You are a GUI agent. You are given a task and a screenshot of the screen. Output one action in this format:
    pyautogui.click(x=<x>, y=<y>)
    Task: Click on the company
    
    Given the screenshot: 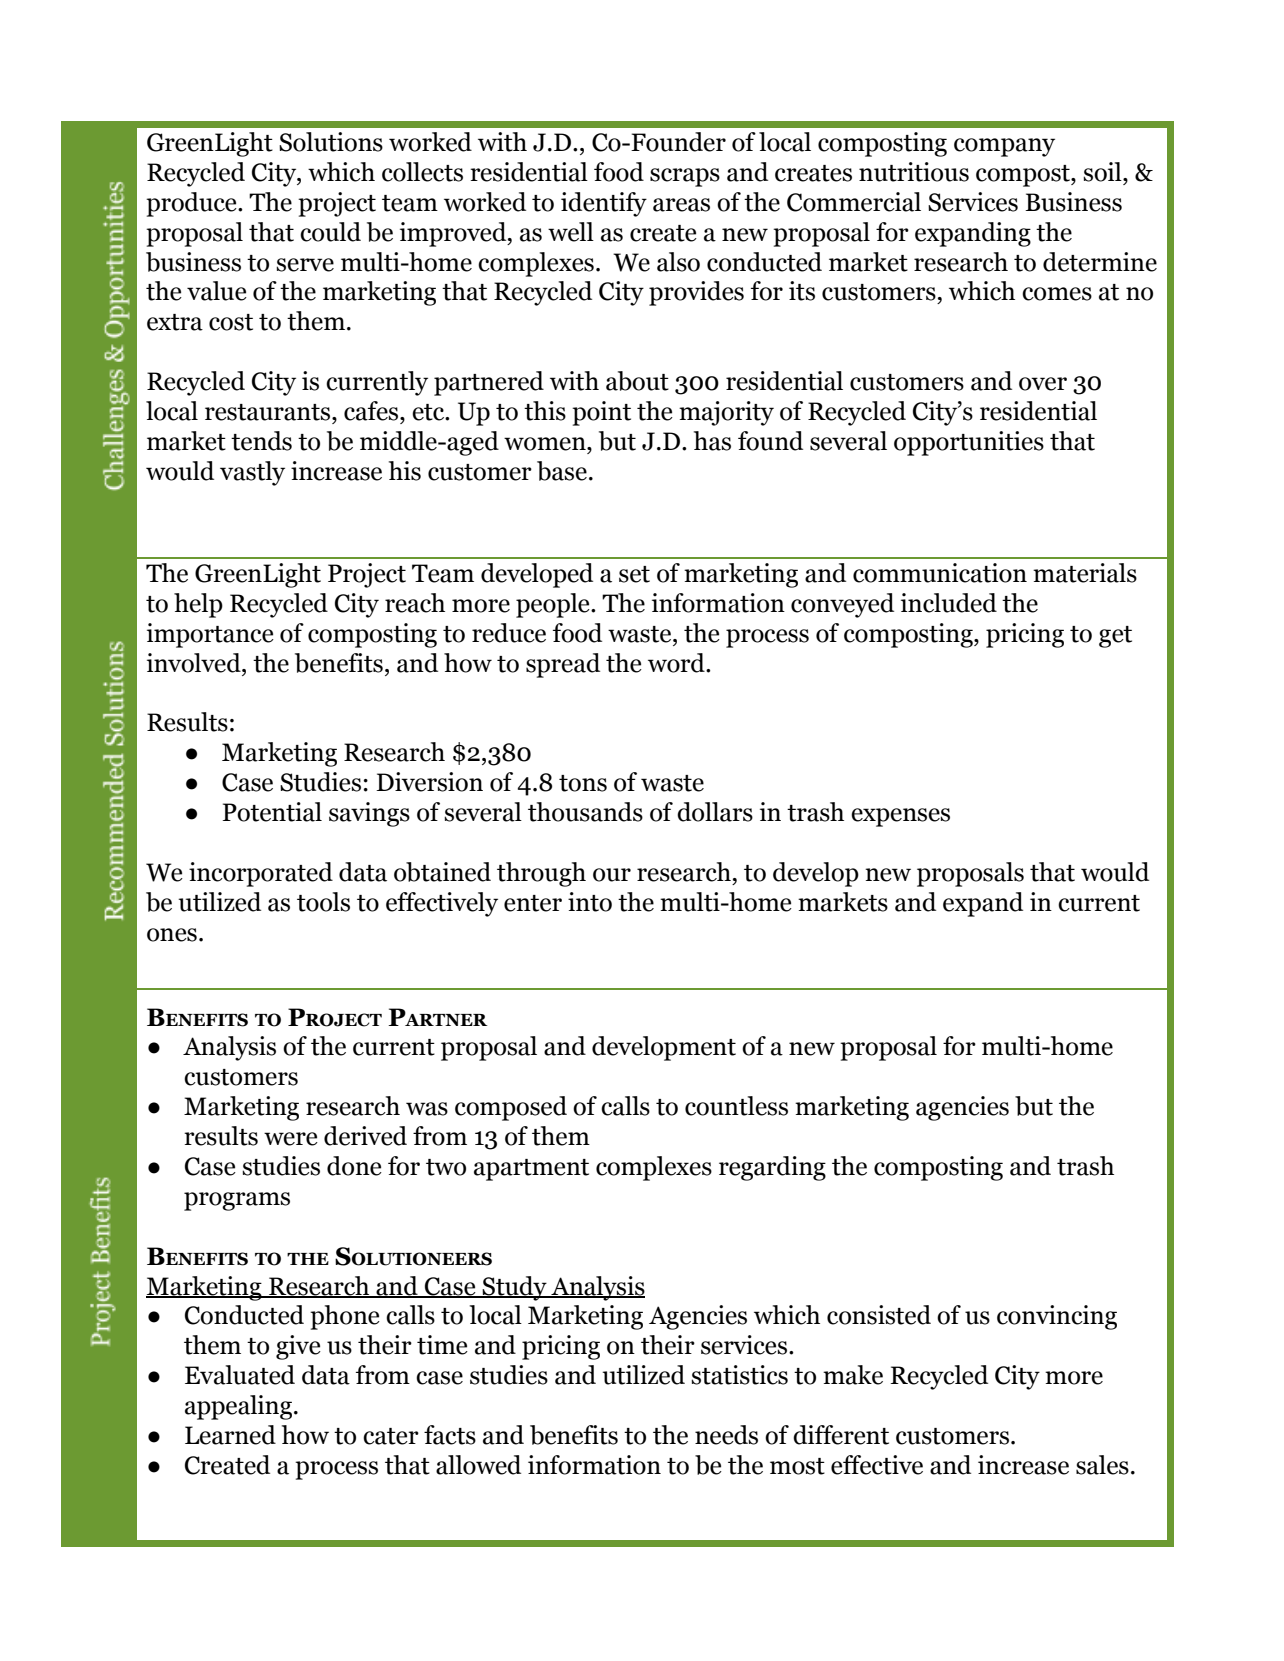 What is the action you would take?
    pyautogui.click(x=1004, y=147)
